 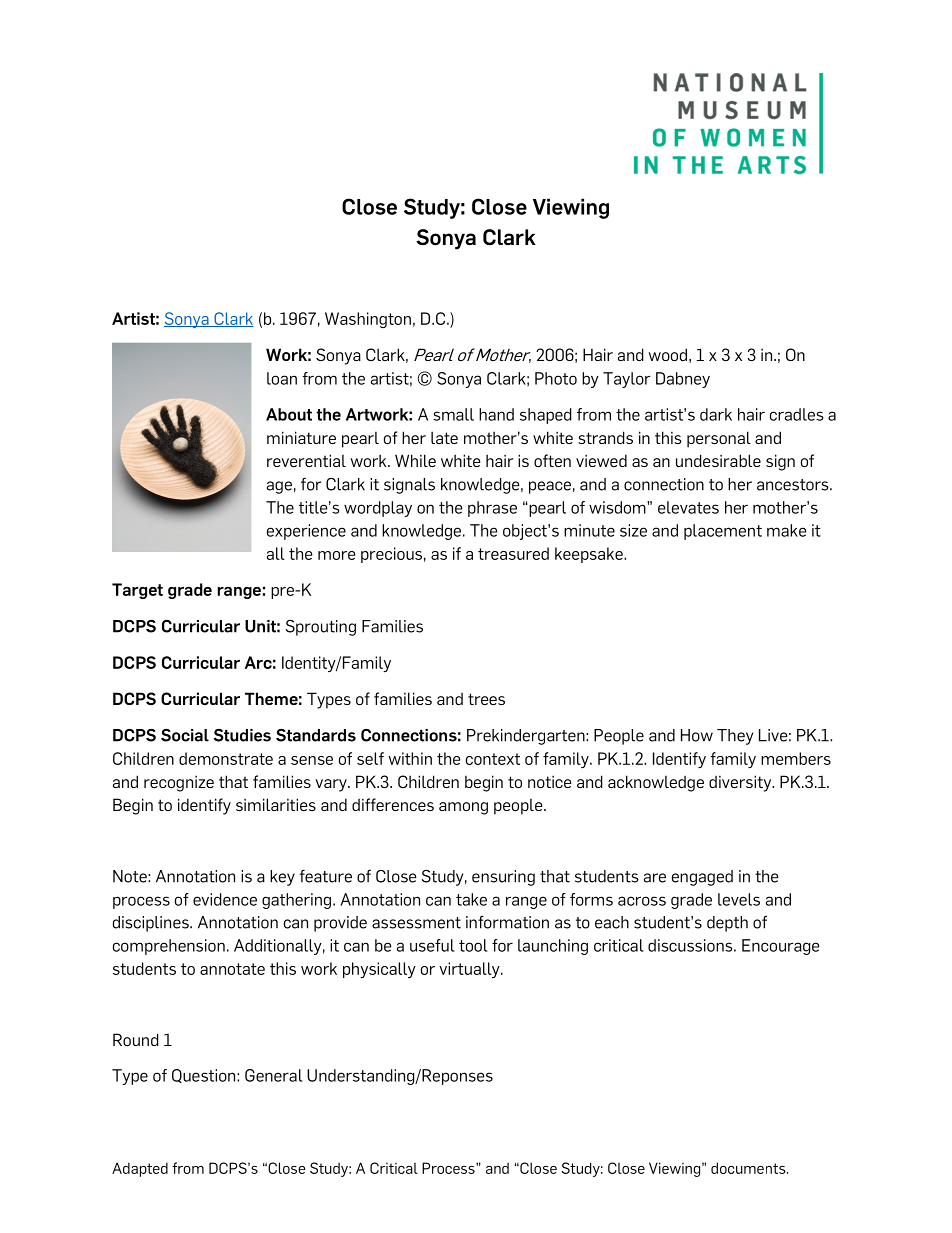 What do you see at coordinates (727, 924) in the document?
I see `depth` at bounding box center [727, 924].
